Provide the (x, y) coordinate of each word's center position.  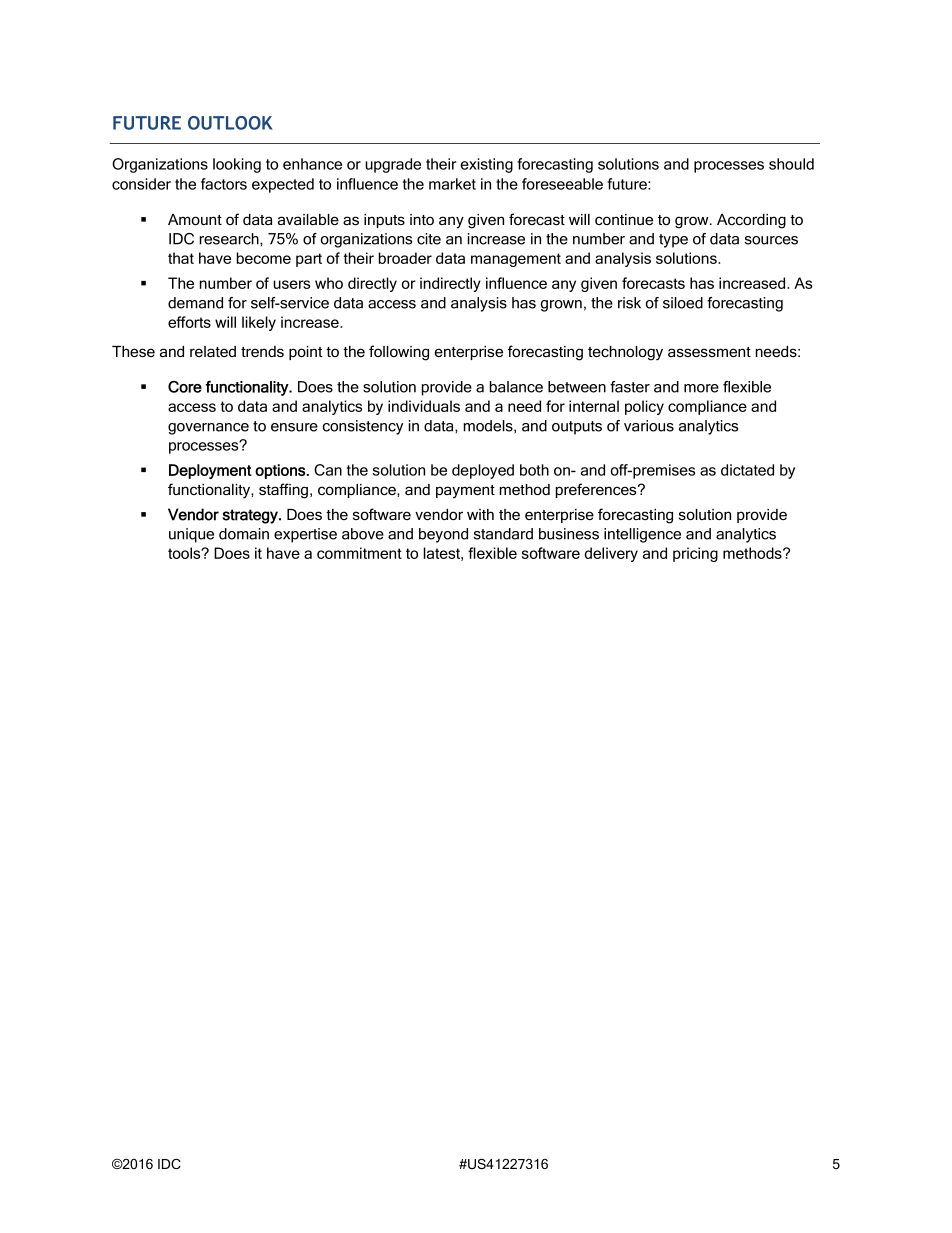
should (791, 164)
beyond (443, 535)
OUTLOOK (230, 123)
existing (486, 165)
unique (191, 535)
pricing (695, 554)
